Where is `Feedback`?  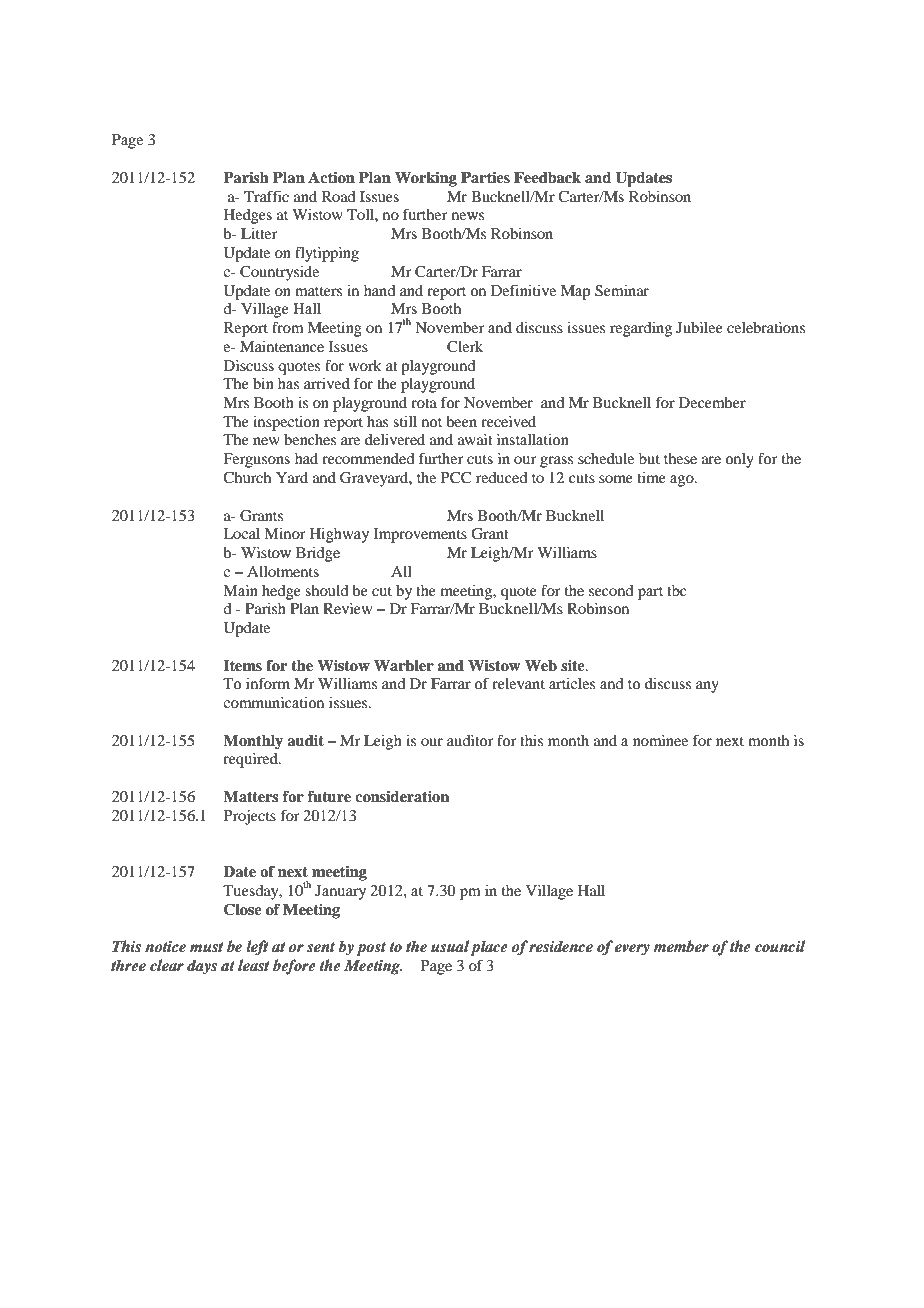 Feedback is located at coordinates (547, 178).
